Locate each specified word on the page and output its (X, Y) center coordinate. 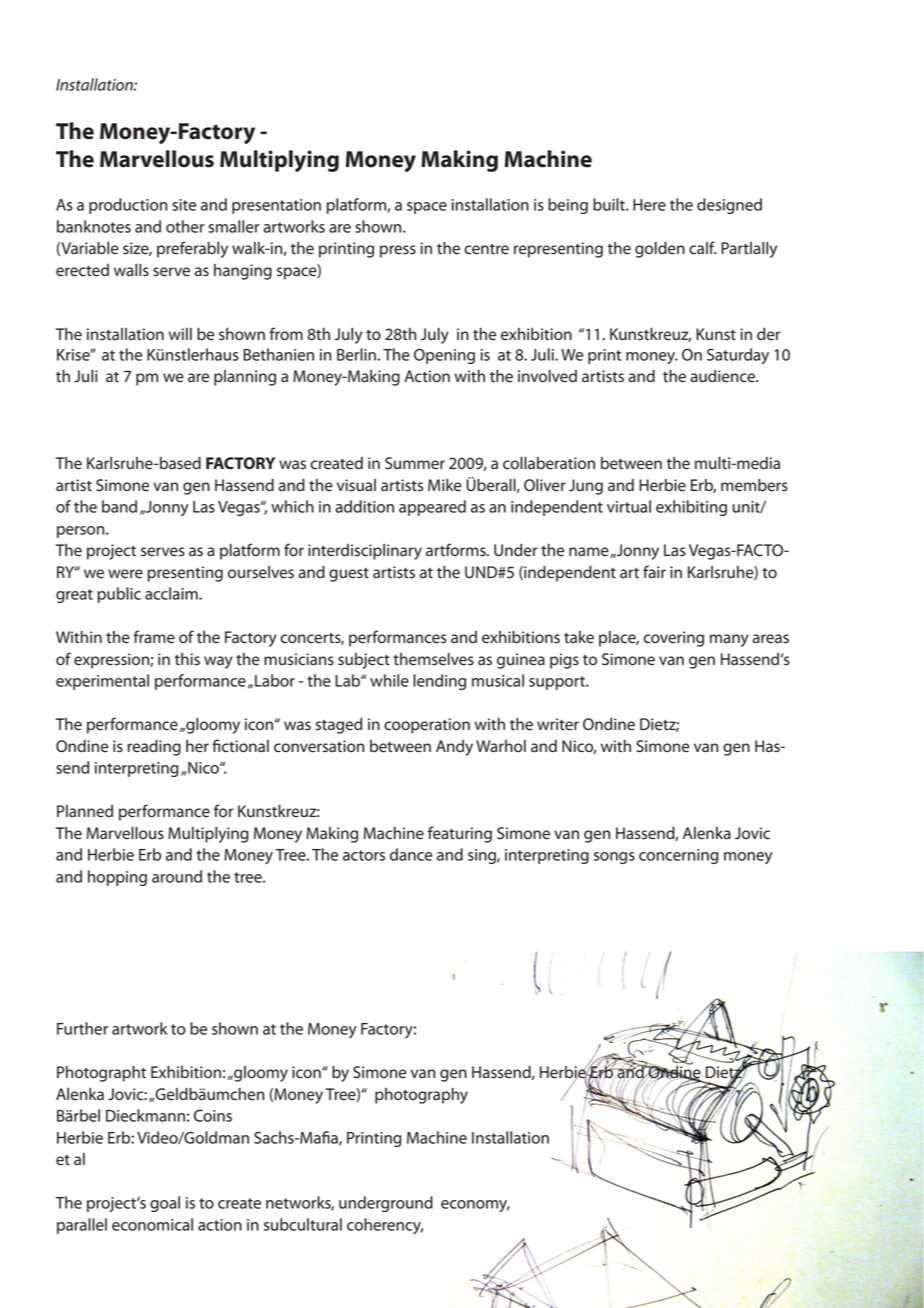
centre (487, 249)
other (185, 226)
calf (702, 248)
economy (475, 1206)
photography (421, 1096)
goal (165, 1204)
